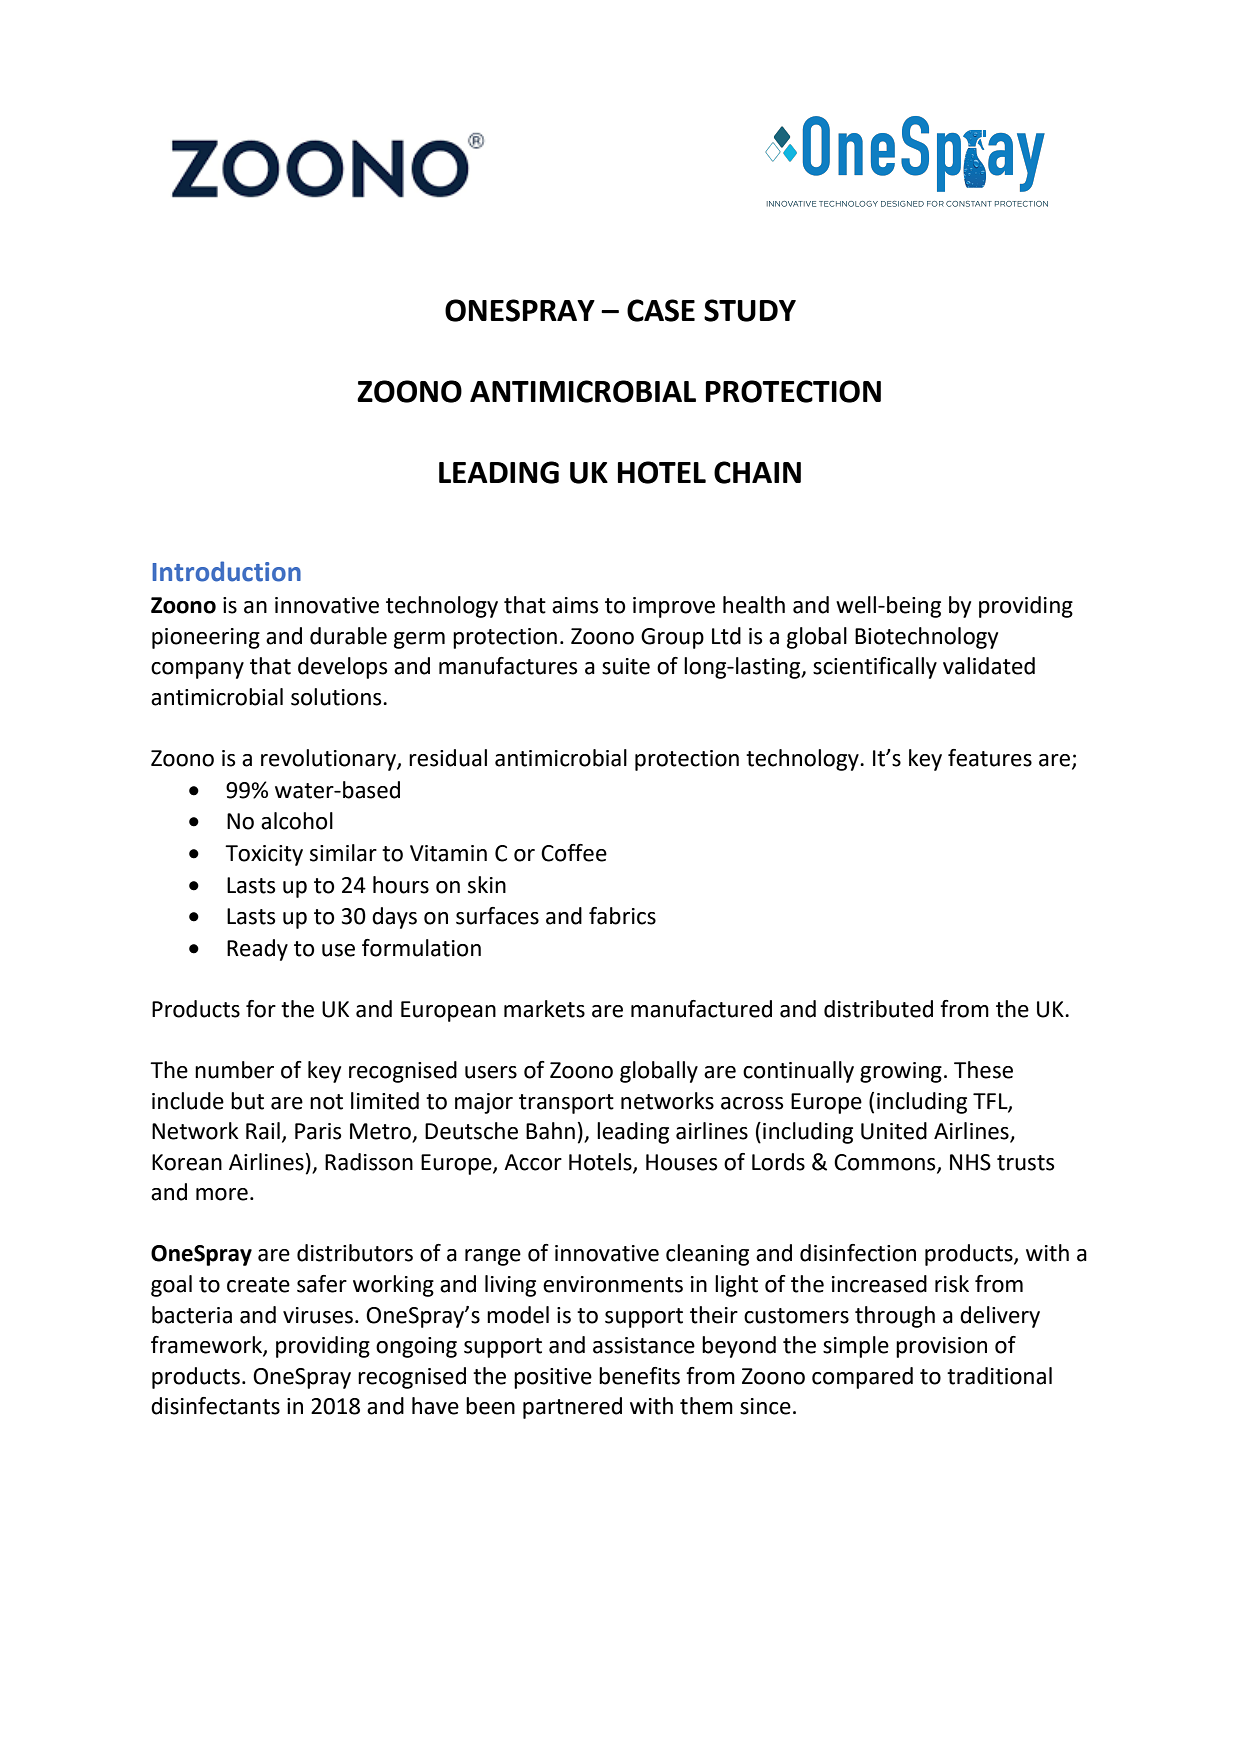 The height and width of the document is (1753, 1239). Describe the element at coordinates (626, 666) in the document. I see `suite` at that location.
